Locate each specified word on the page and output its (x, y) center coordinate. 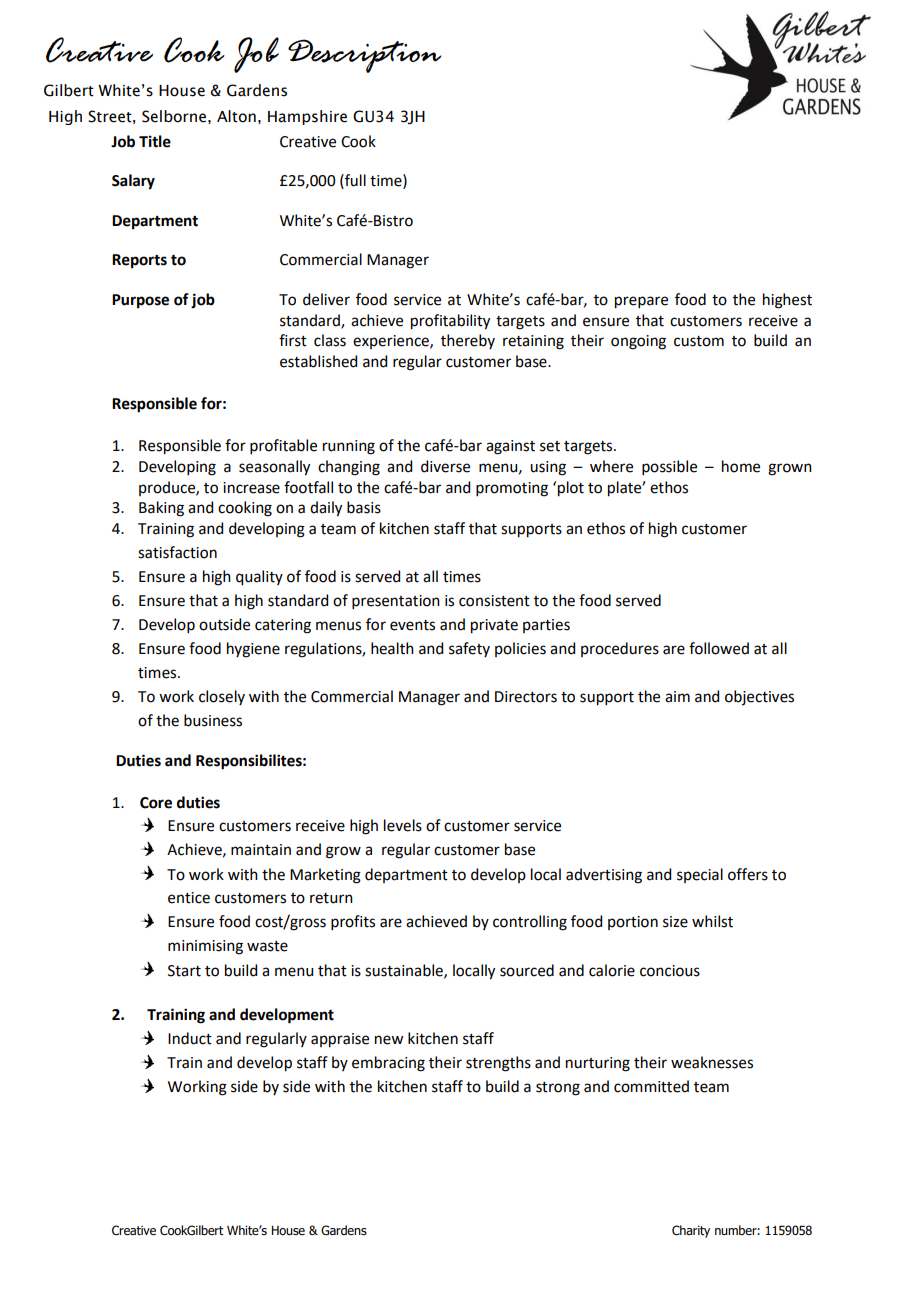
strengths (498, 1064)
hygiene (253, 650)
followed (719, 648)
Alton (236, 116)
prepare (641, 302)
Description (364, 56)
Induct (190, 1038)
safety (469, 649)
